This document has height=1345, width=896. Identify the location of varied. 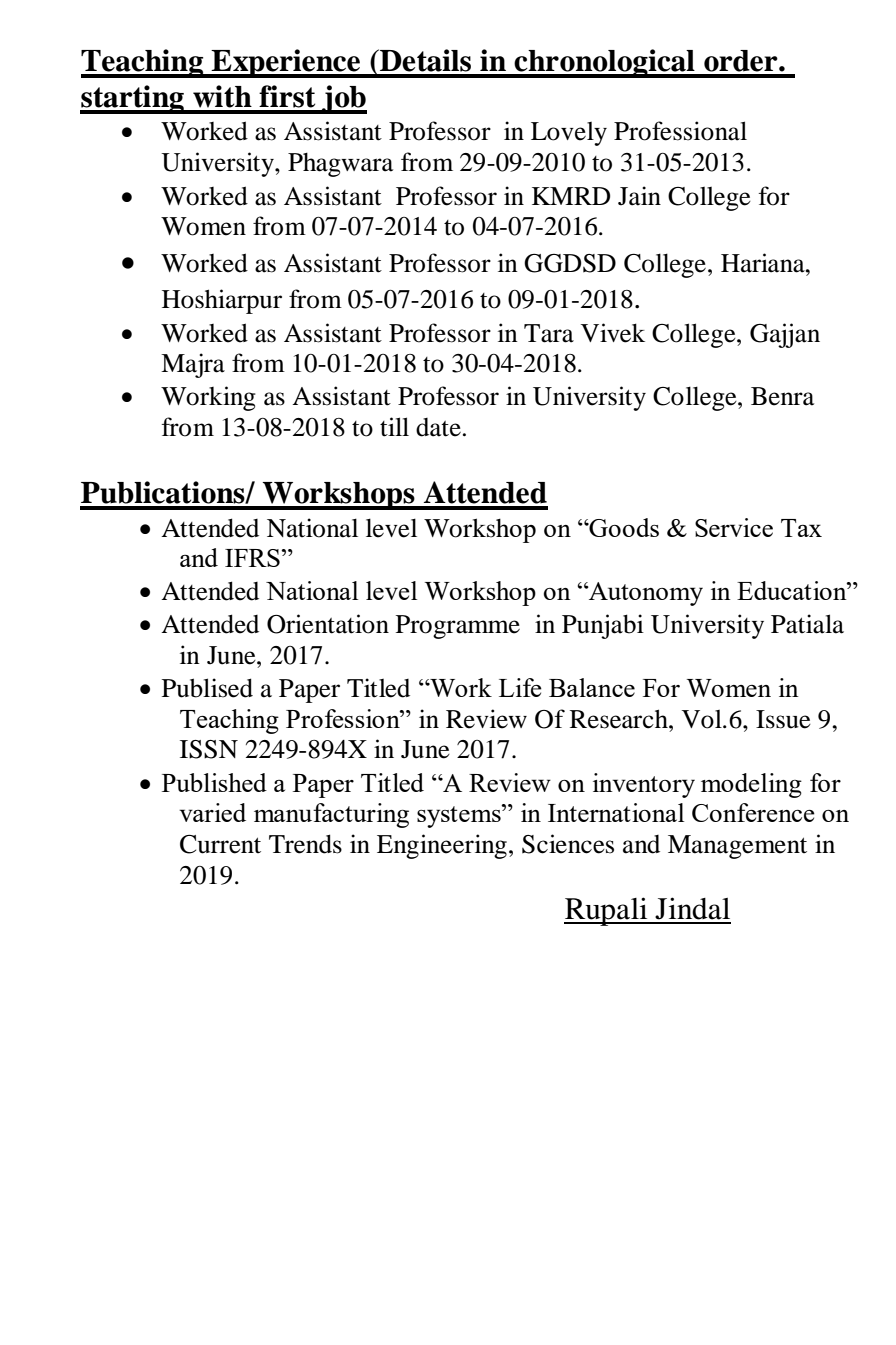
(212, 812).
